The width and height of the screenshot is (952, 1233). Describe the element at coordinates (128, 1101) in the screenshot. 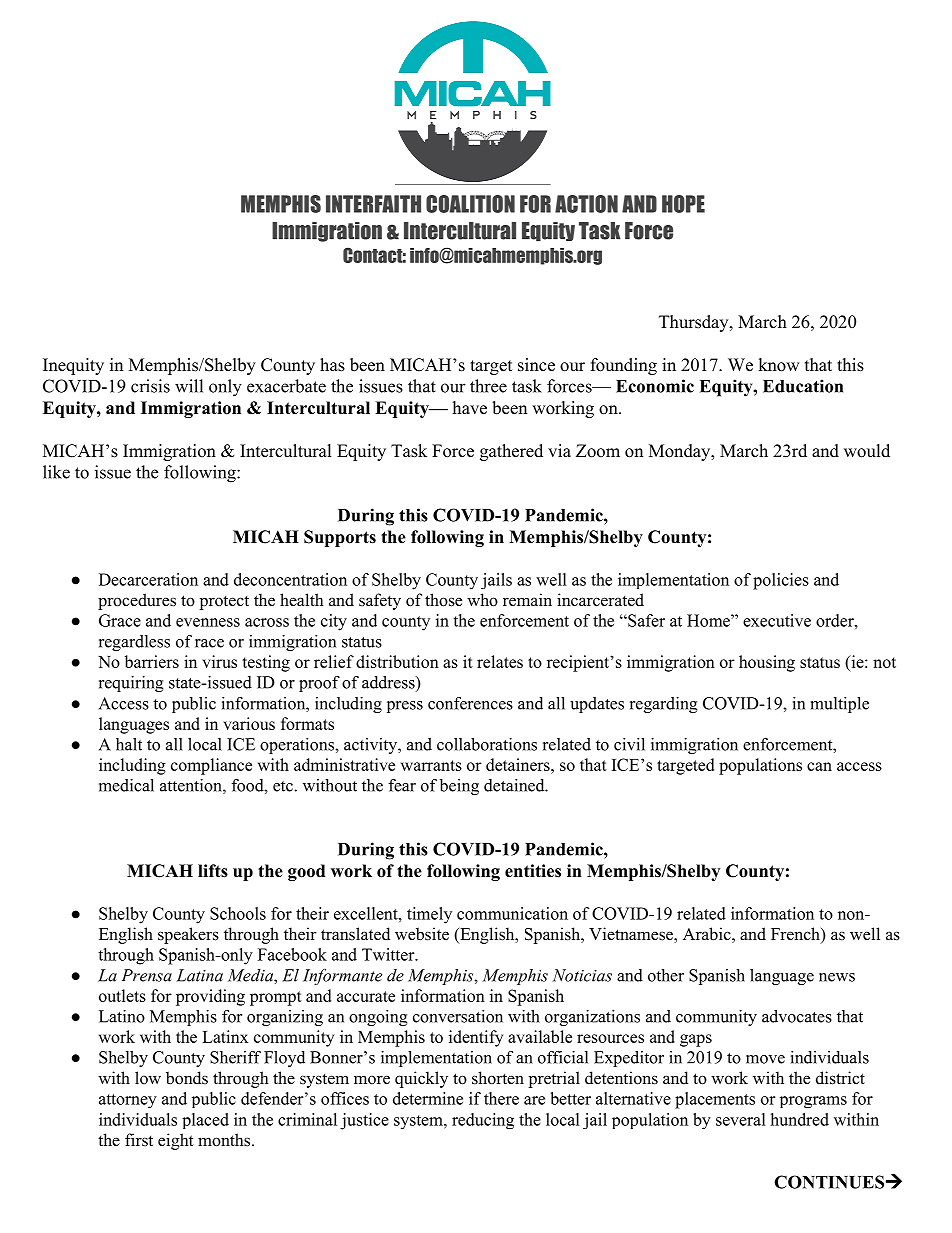

I see `attorney` at that location.
